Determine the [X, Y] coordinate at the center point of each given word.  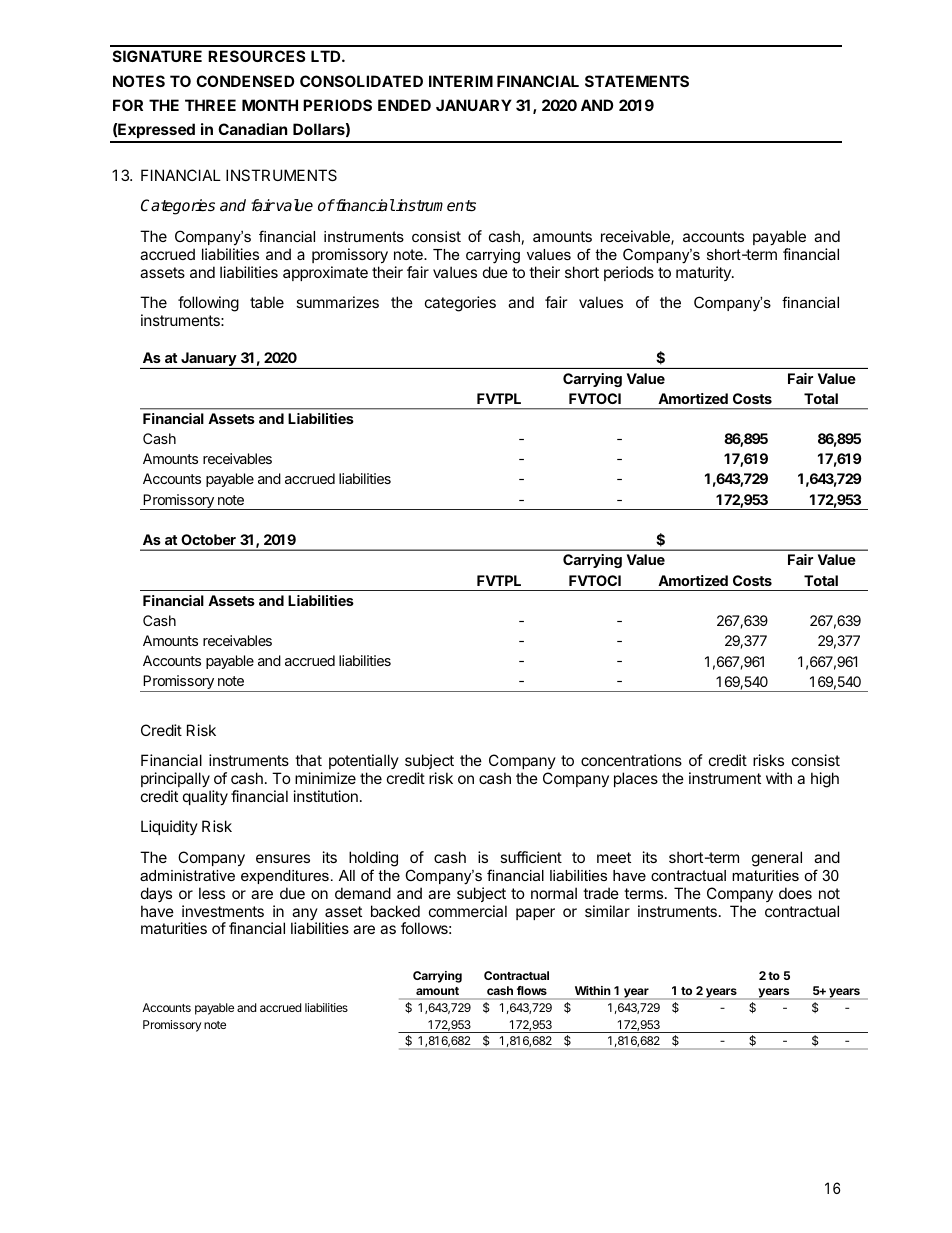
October [209, 539]
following [208, 304]
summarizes [337, 302]
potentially [364, 763]
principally [175, 779]
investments [223, 911]
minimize [325, 778]
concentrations [631, 760]
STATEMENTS [637, 81]
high [825, 780]
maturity [704, 273]
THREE [210, 105]
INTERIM [461, 81]
